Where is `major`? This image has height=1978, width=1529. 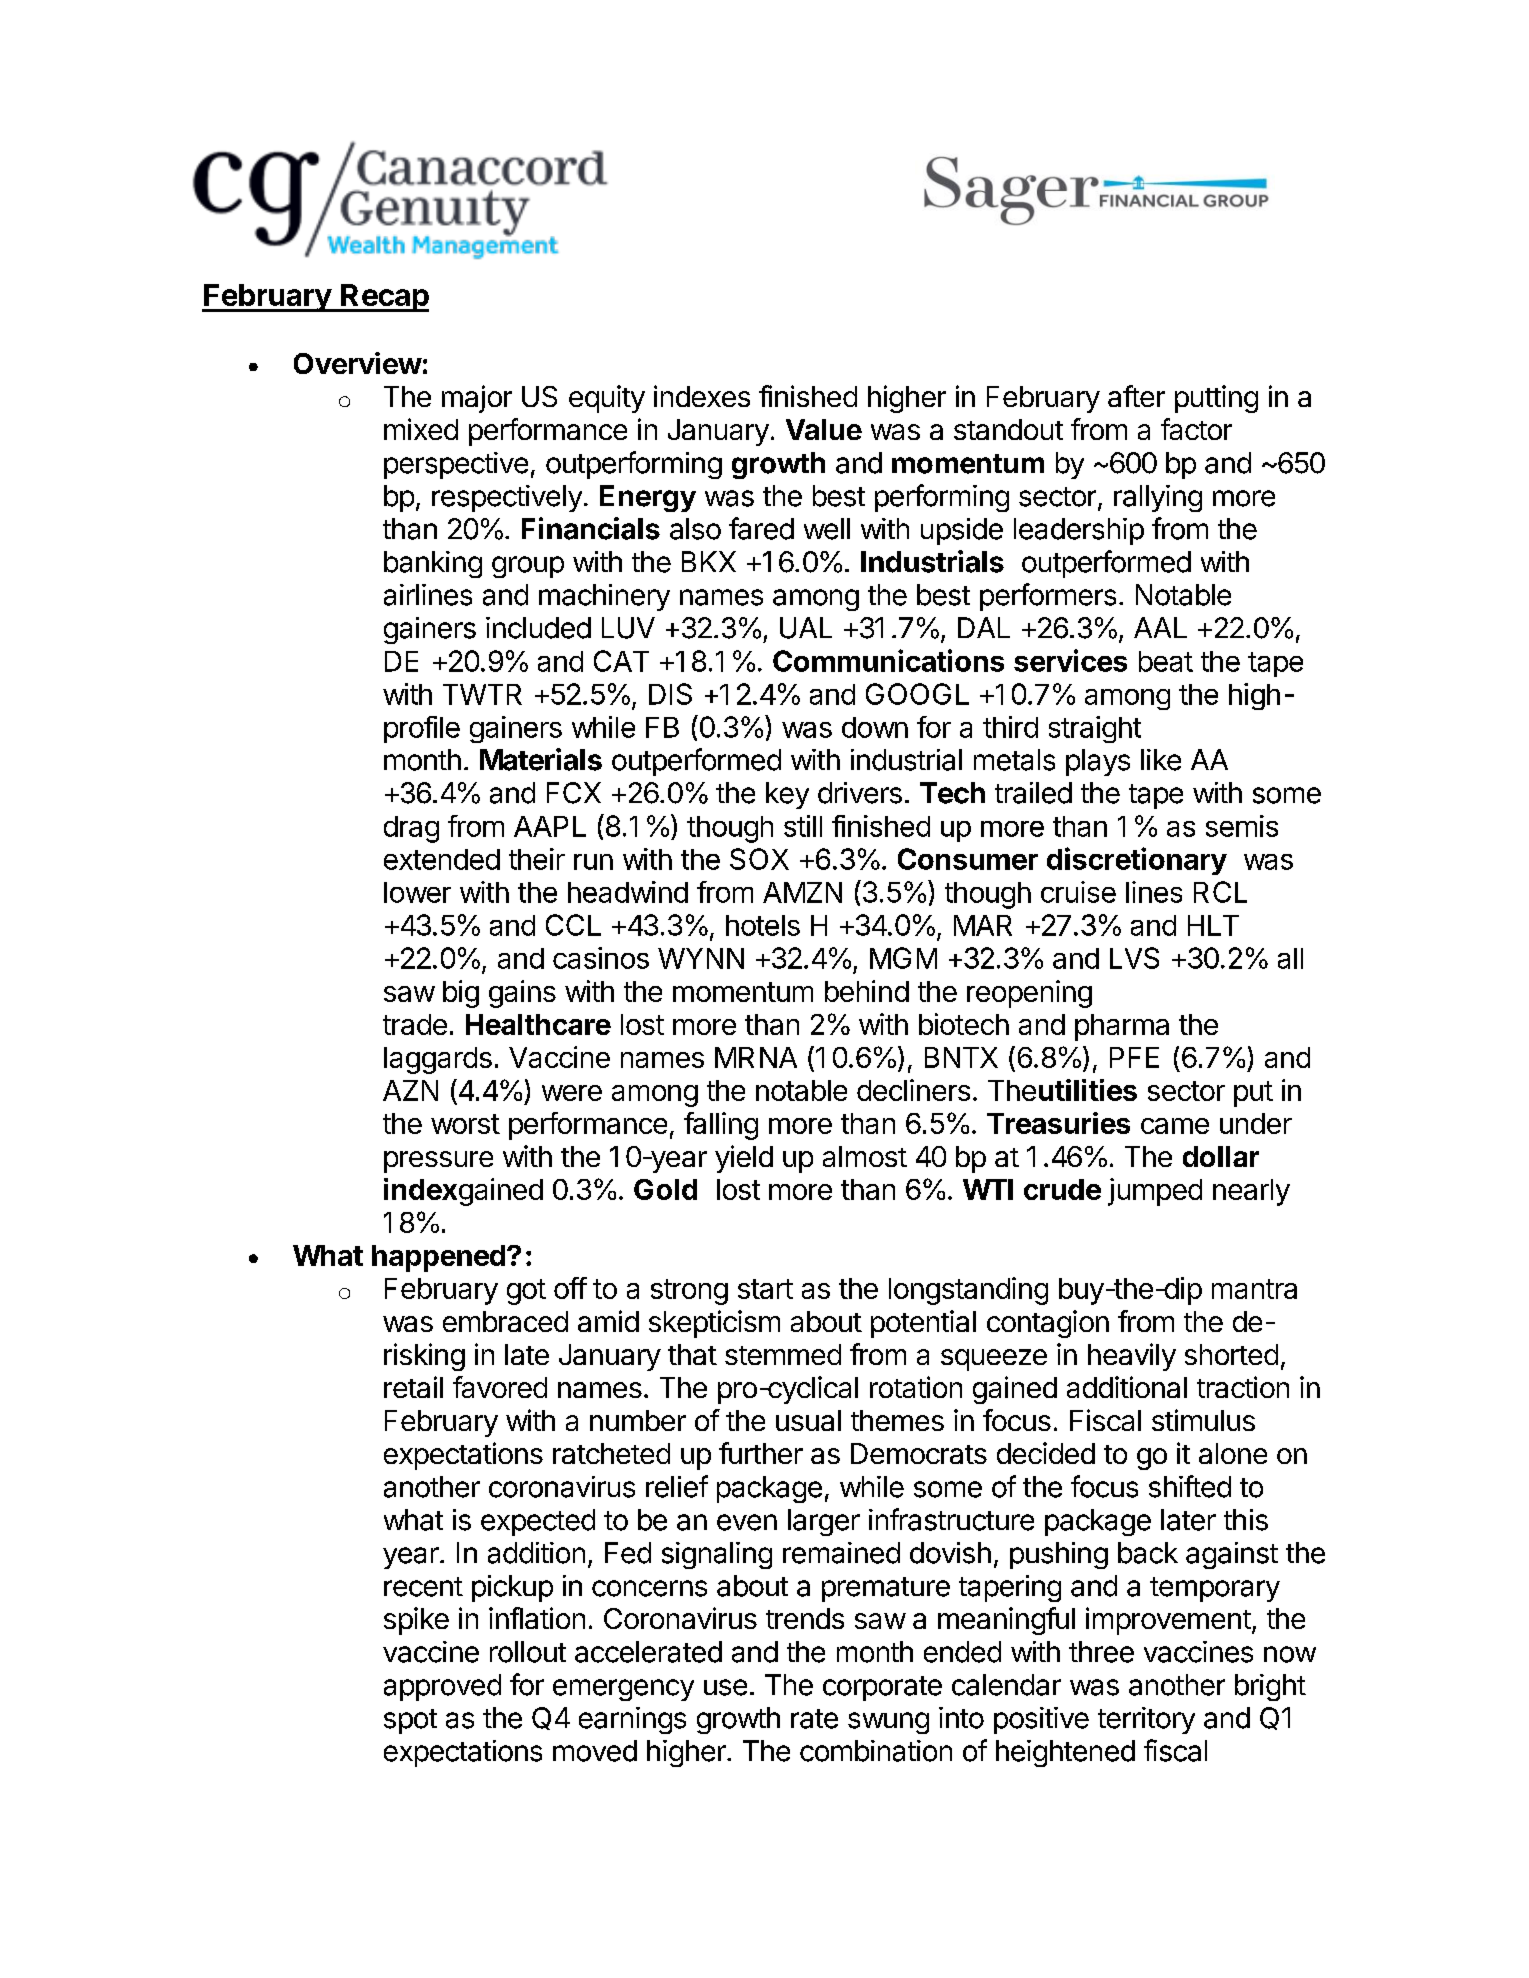 major is located at coordinates (477, 399).
